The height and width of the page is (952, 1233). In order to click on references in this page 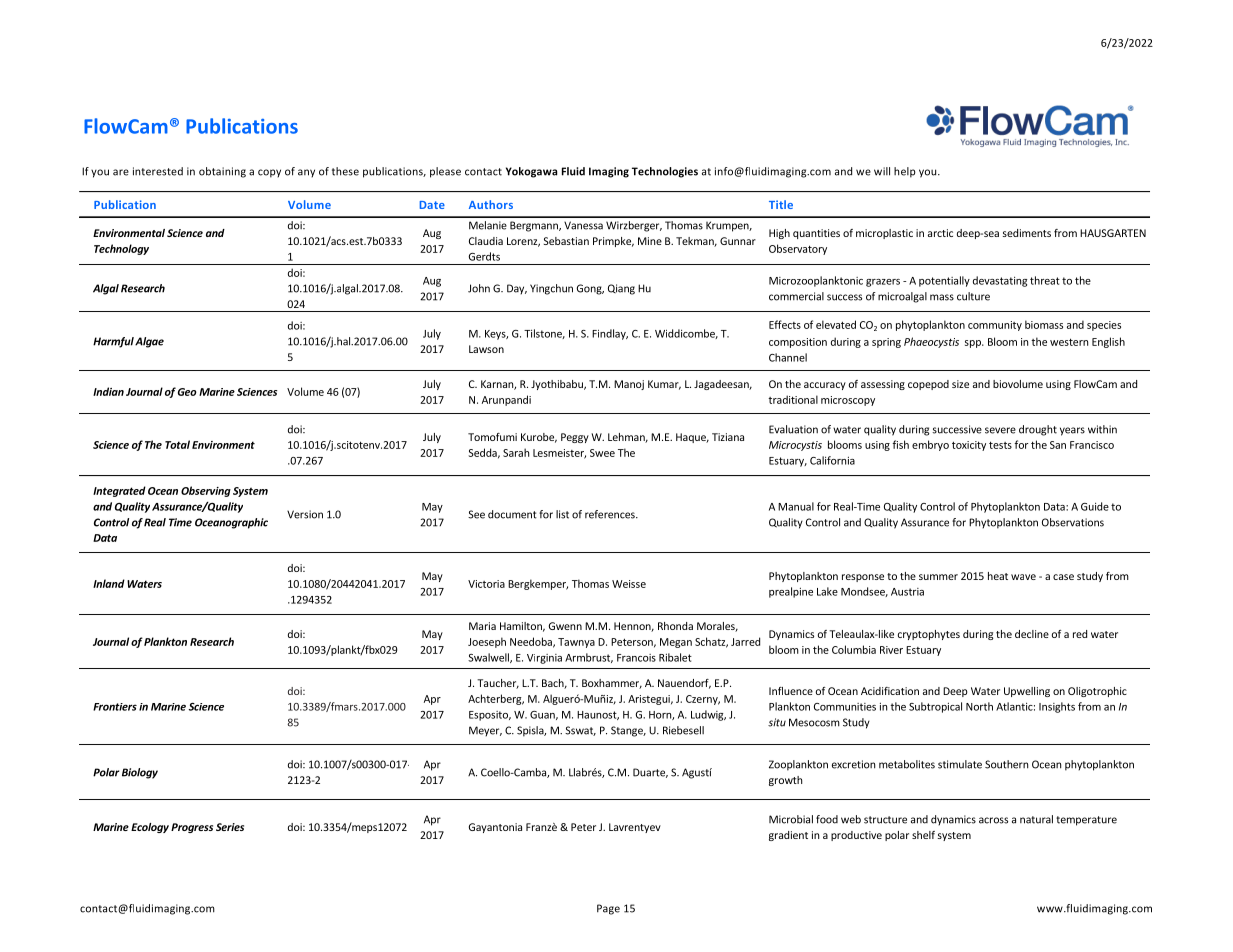, I will do `click(611, 514)`.
